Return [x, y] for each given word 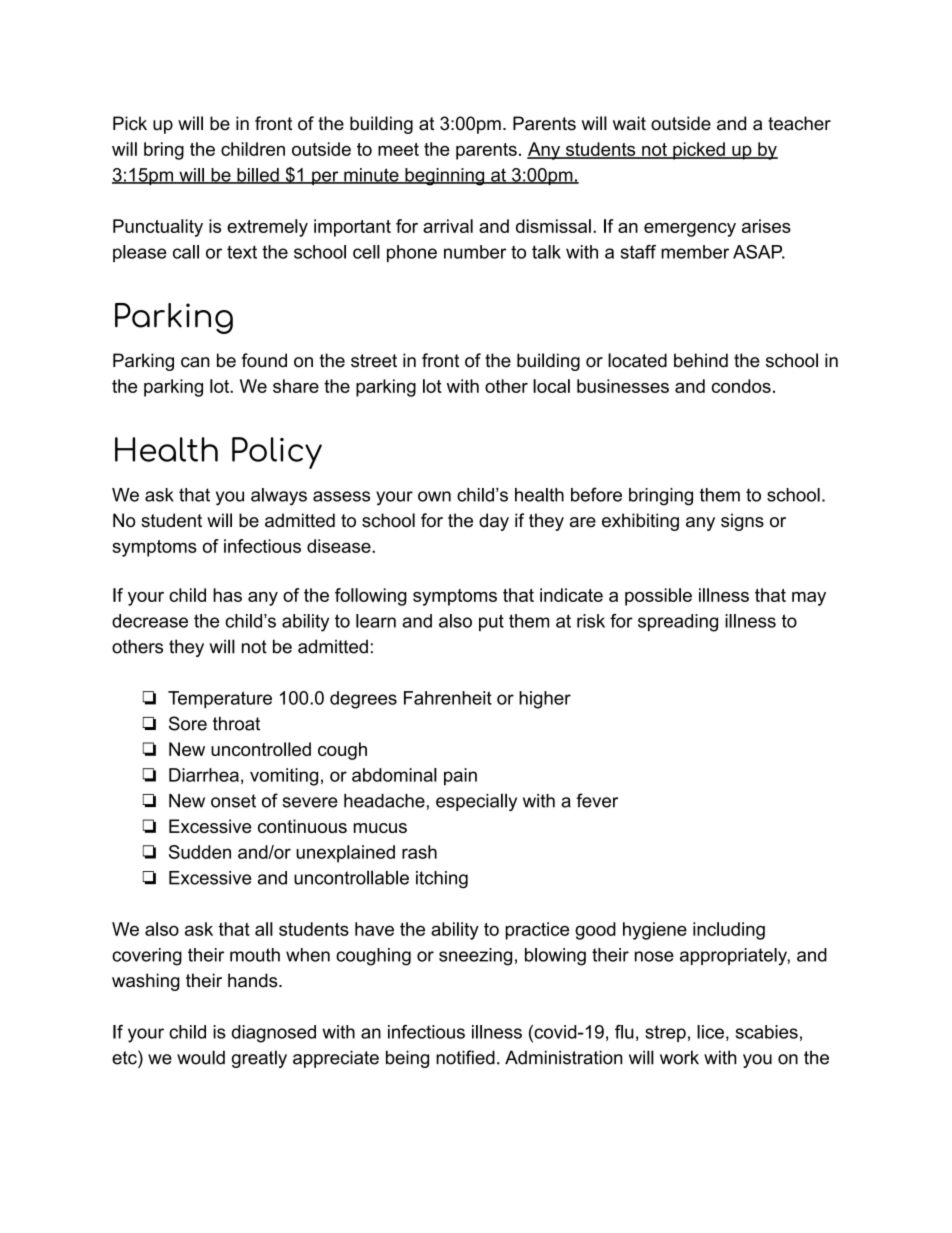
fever [597, 800]
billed [258, 176]
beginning [445, 177]
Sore [188, 723]
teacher [799, 123]
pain [460, 777]
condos [741, 386]
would [201, 1057]
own [434, 496]
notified [465, 1057]
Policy [277, 453]
